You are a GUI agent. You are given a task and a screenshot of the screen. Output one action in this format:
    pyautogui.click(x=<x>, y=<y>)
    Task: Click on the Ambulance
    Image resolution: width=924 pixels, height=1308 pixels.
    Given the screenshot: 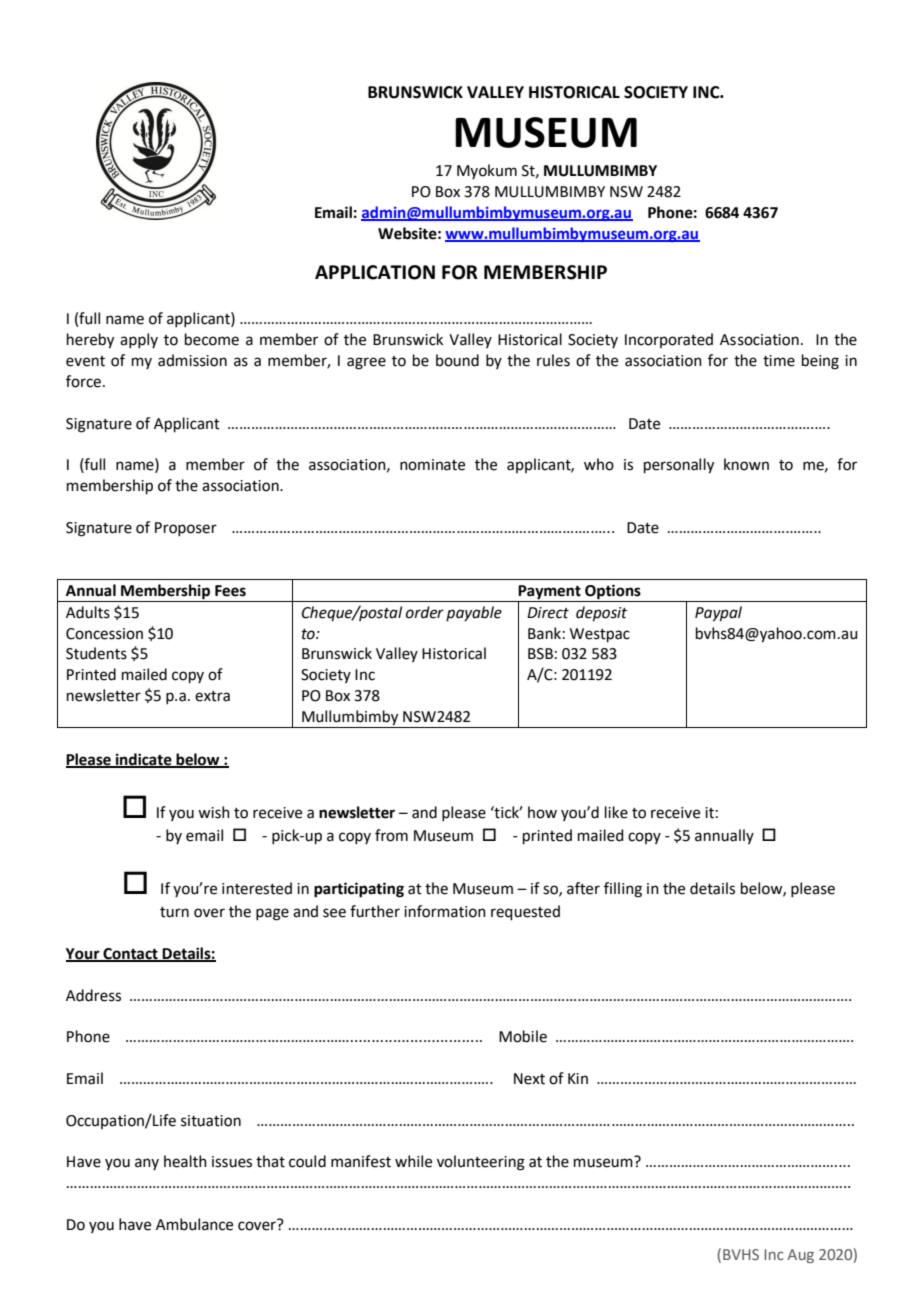 What is the action you would take?
    pyautogui.click(x=194, y=1224)
